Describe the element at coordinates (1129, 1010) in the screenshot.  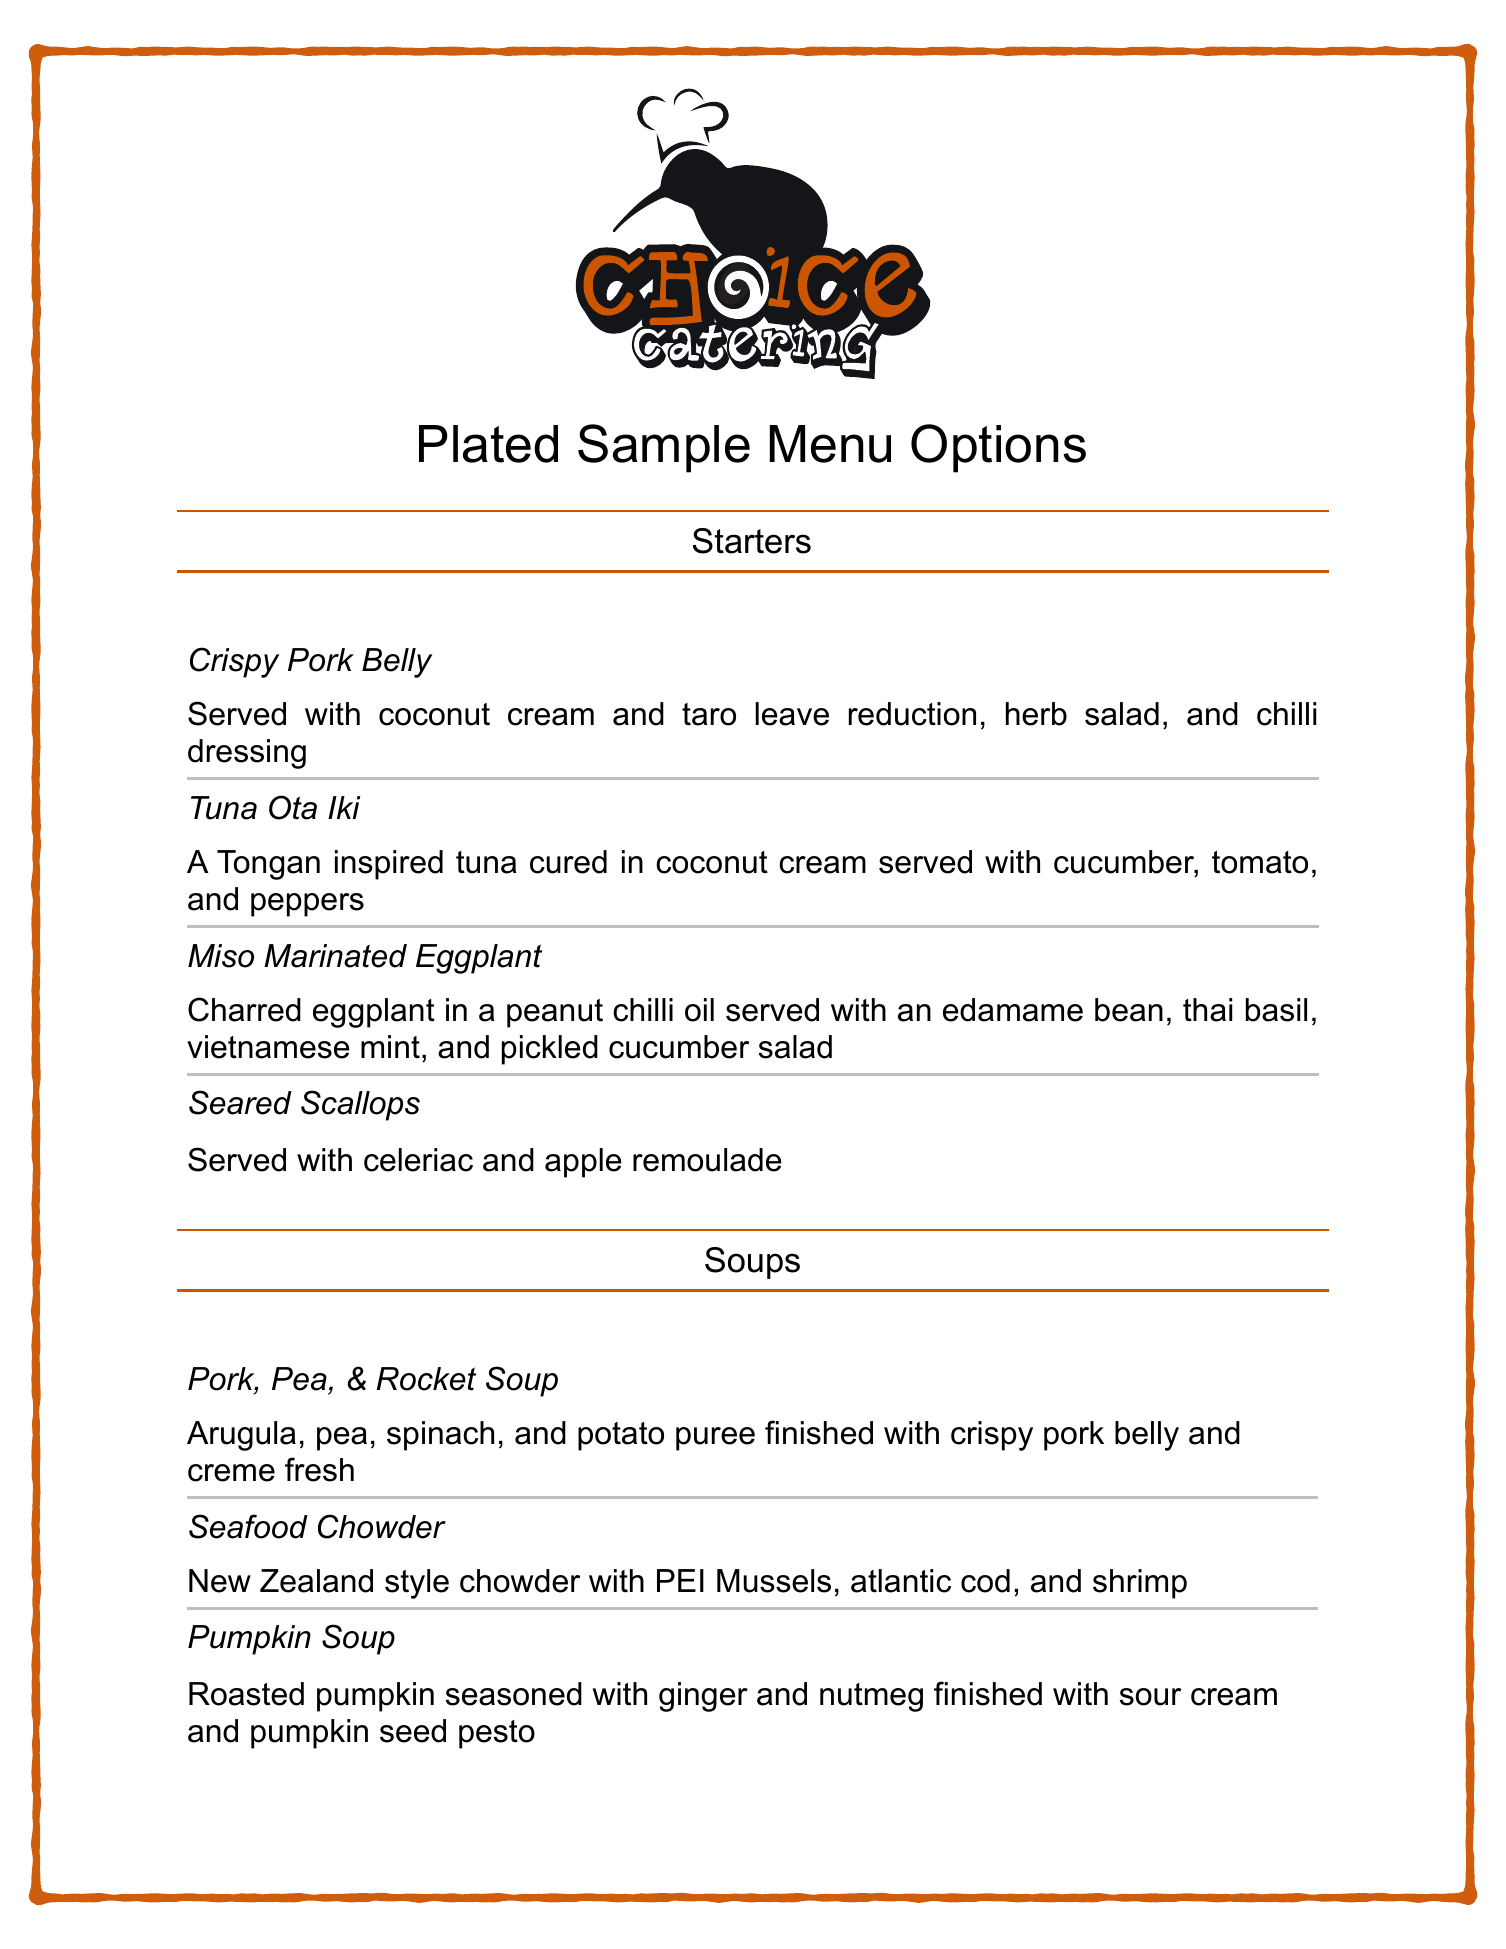
I see `bean` at that location.
